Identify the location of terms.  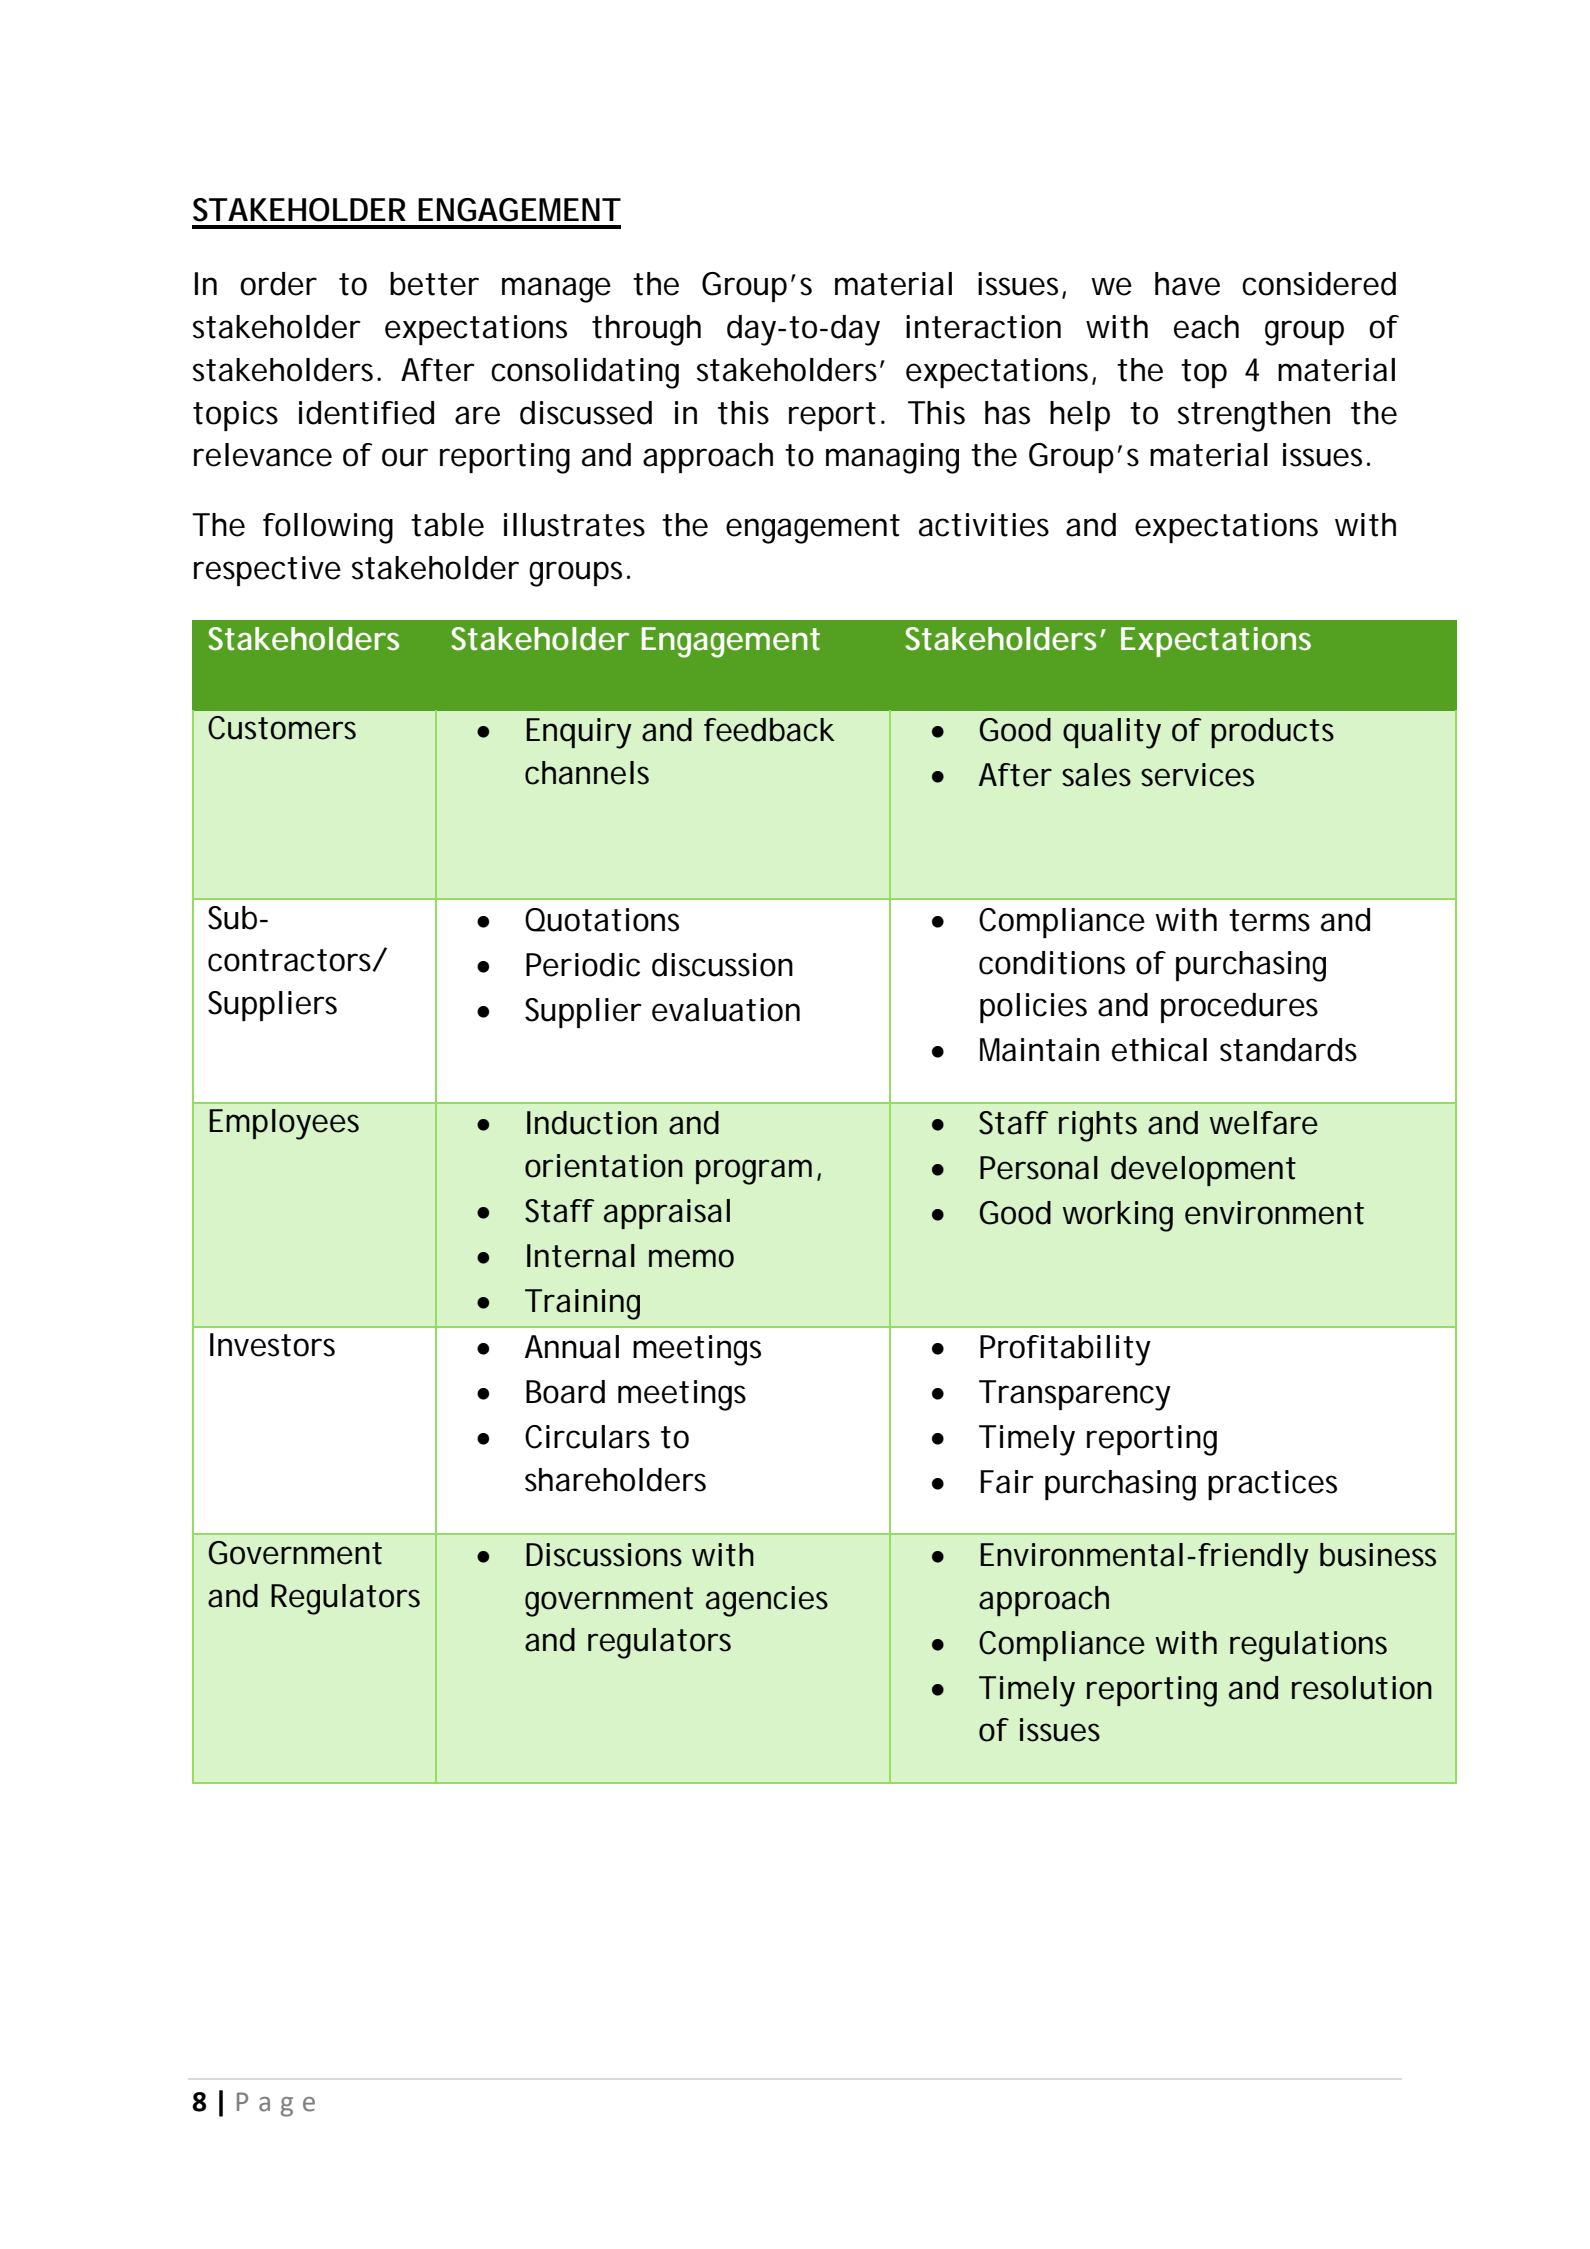
(1269, 920).
